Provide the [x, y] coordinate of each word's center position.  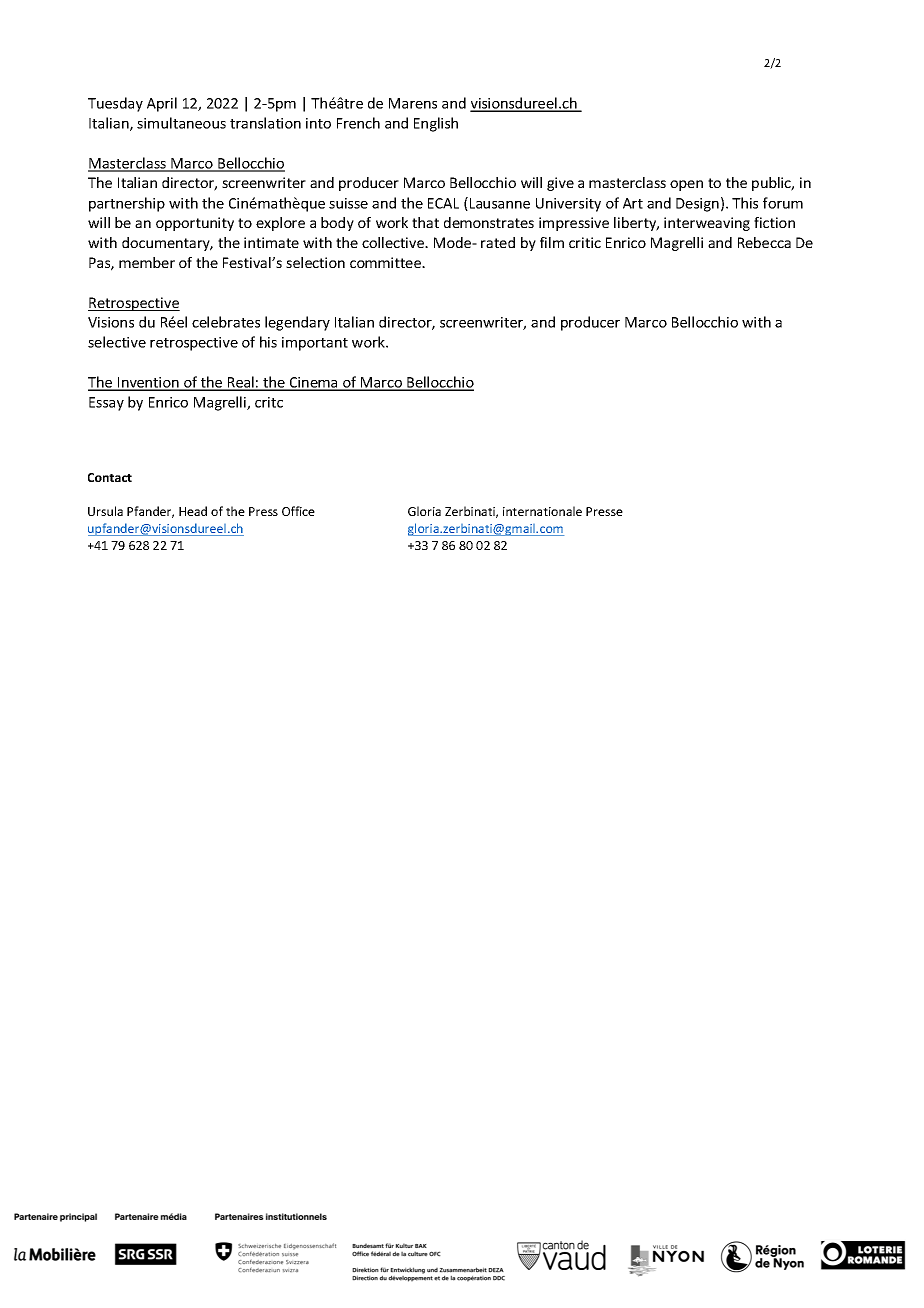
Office [298, 511]
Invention [148, 383]
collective [394, 242]
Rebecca [764, 242]
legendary [297, 323]
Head [193, 511]
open [686, 185]
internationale [542, 511]
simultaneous [181, 123]
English [436, 124]
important [315, 344]
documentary [167, 244]
